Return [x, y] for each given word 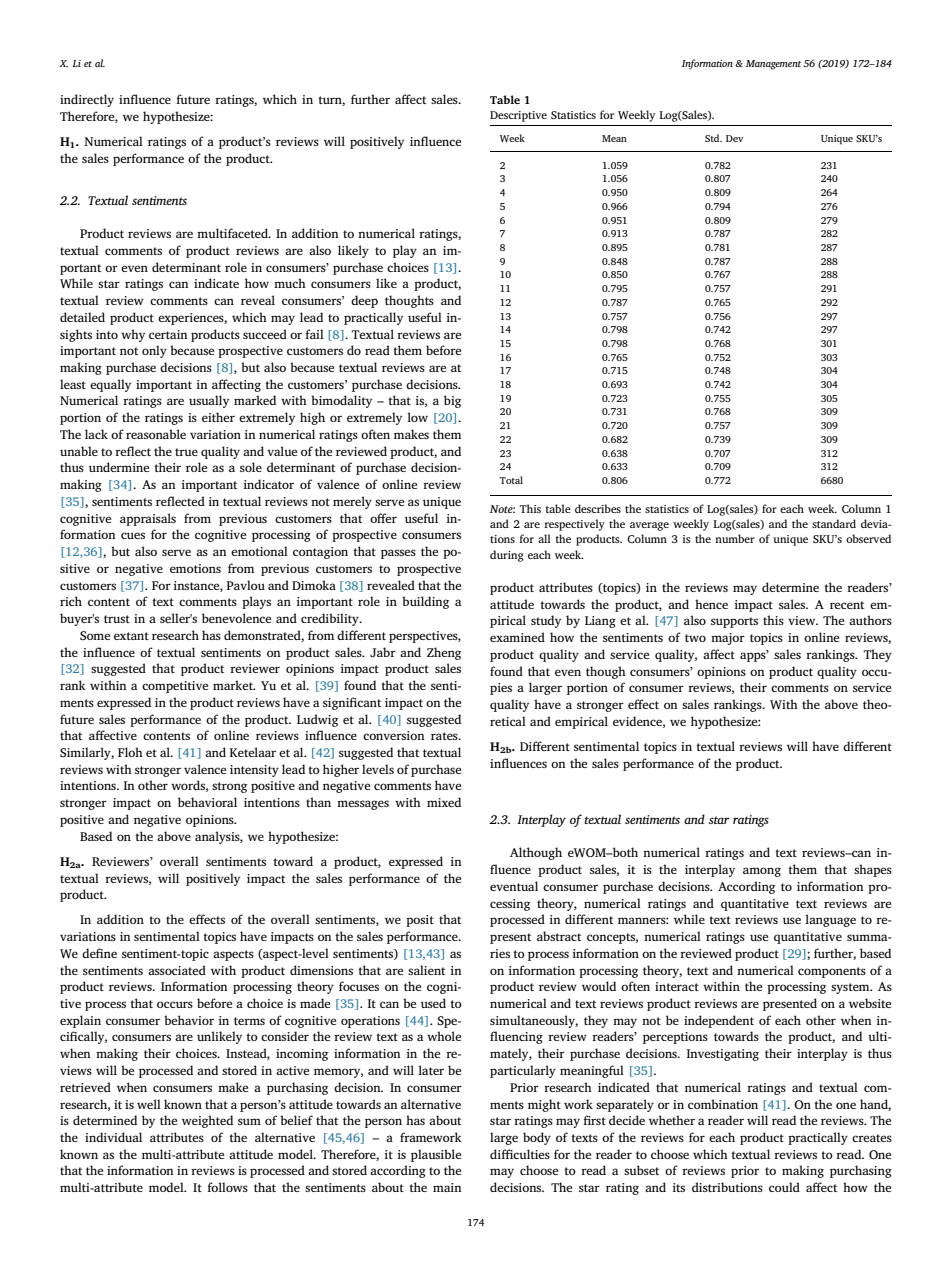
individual [113, 1137]
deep [364, 301]
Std [713, 138]
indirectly [87, 100]
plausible [436, 1155]
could [784, 1187]
